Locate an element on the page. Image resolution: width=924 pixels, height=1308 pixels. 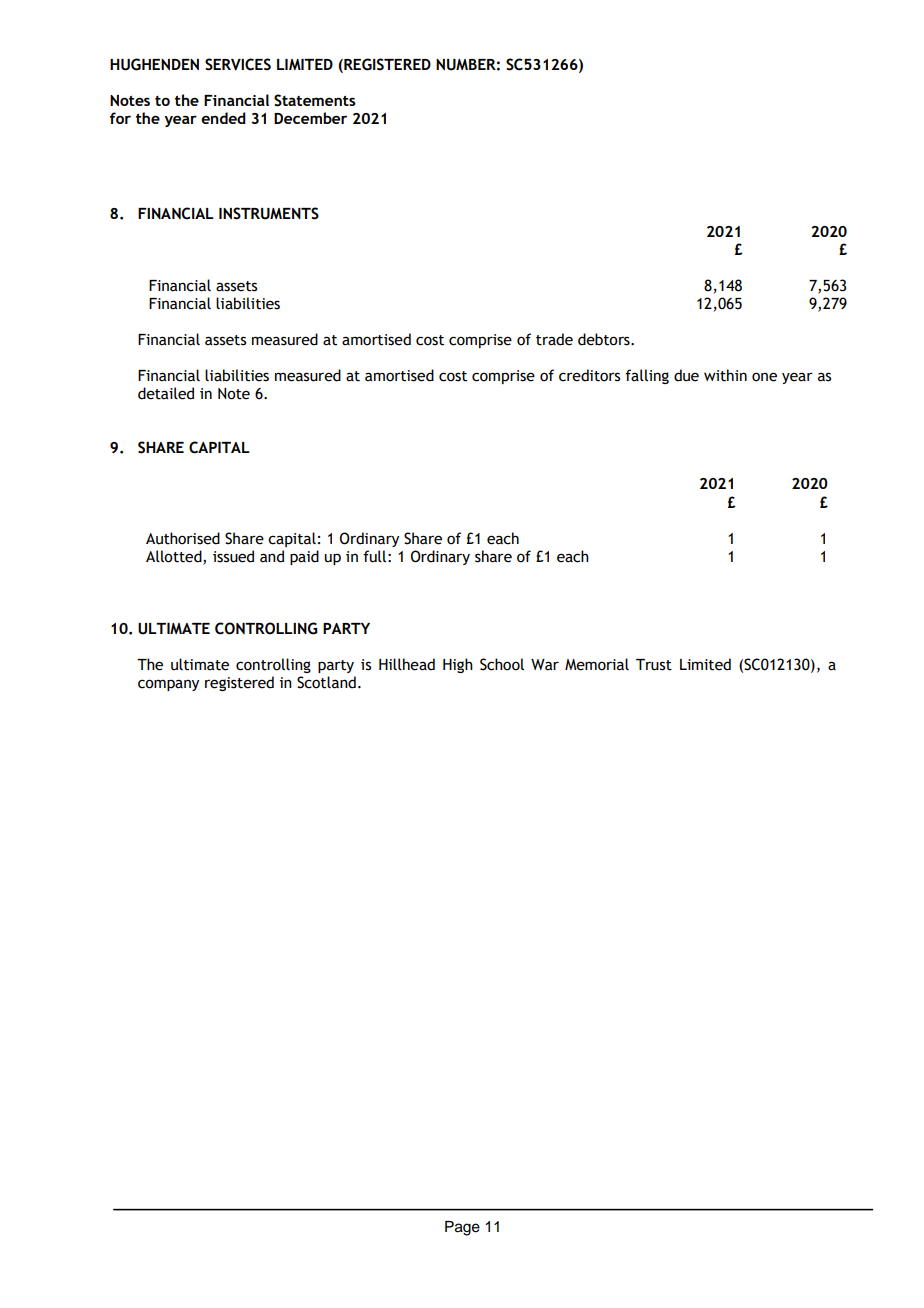
ended is located at coordinates (223, 118).
